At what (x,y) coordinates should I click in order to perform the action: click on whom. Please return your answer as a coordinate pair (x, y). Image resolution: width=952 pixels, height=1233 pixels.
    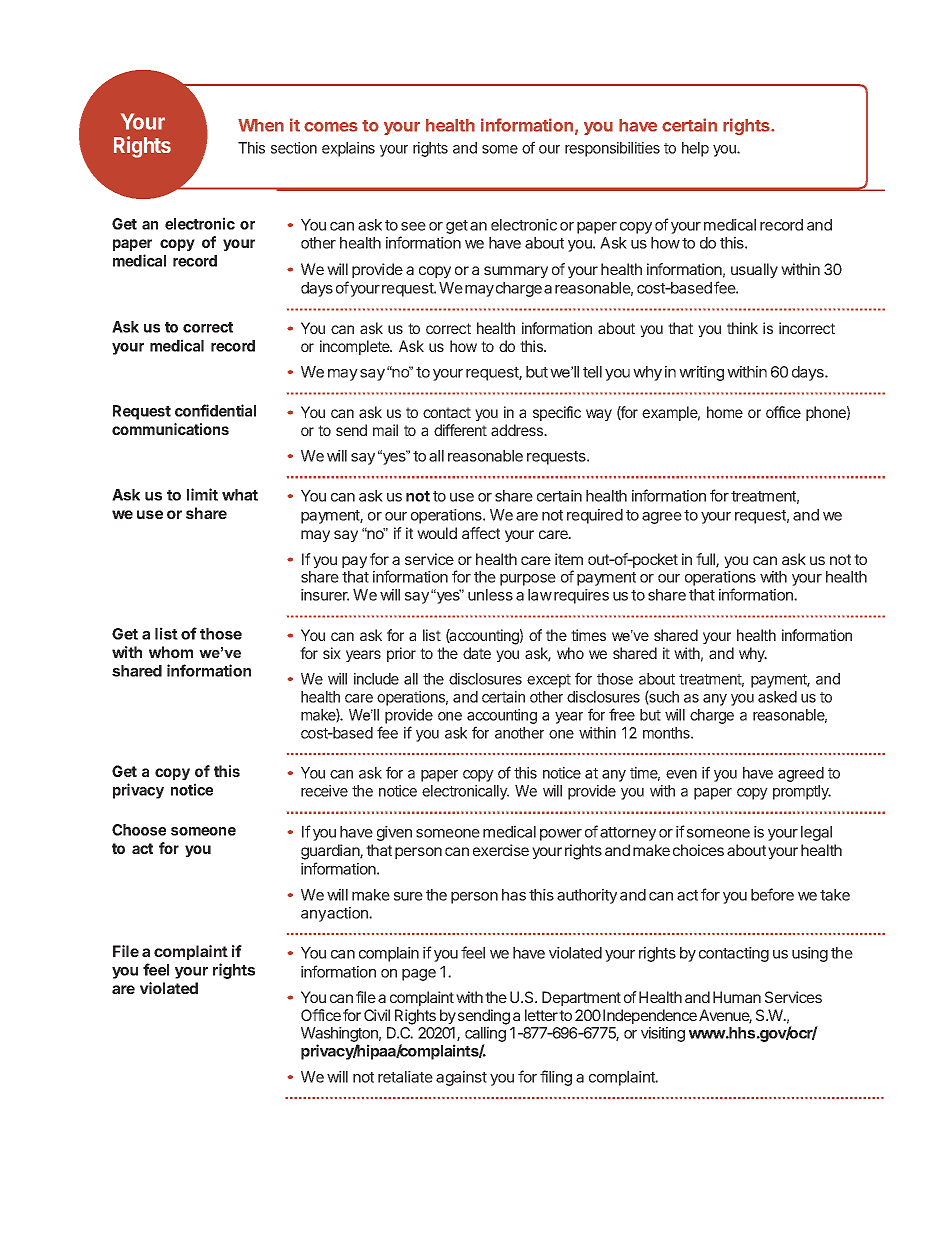
    Looking at the image, I should click on (171, 652).
